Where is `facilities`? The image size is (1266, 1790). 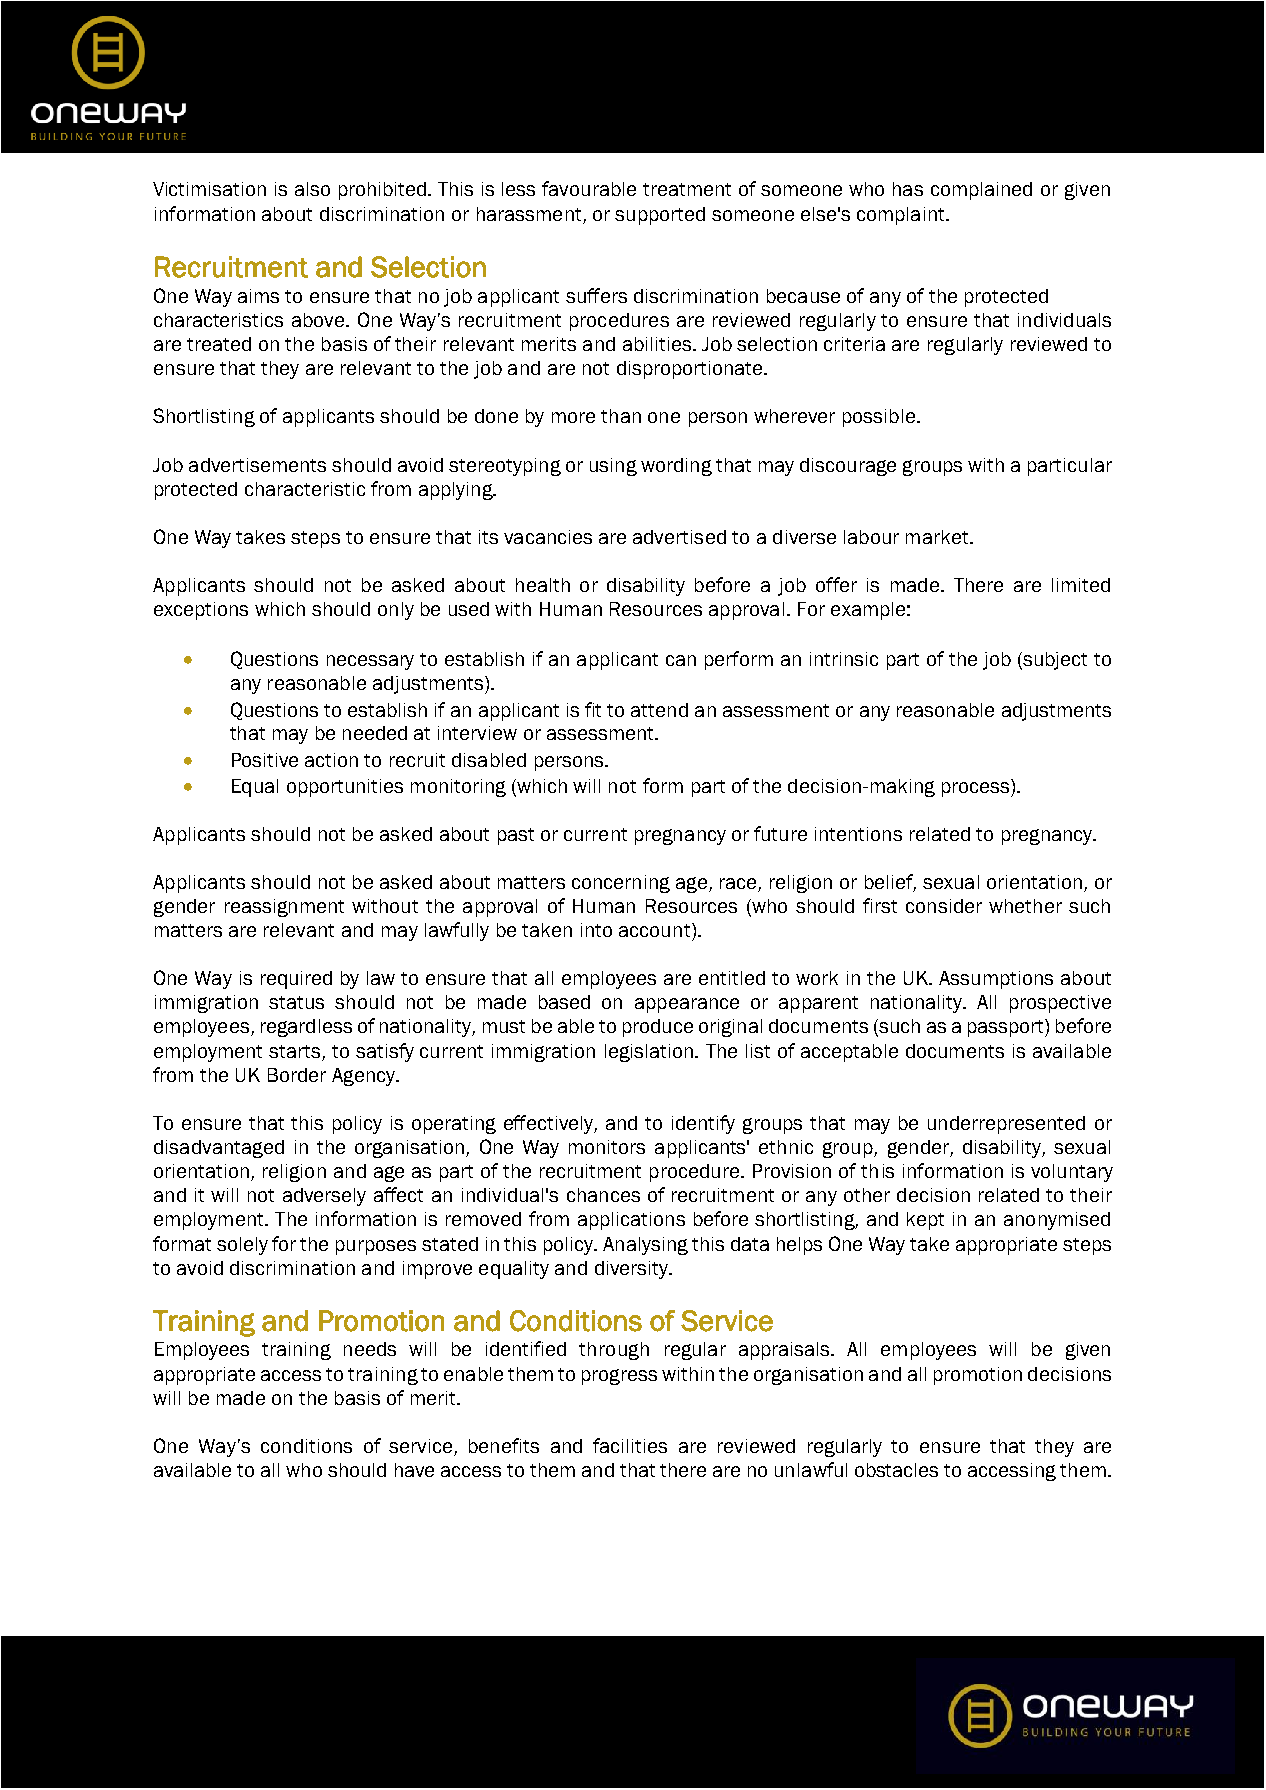
facilities is located at coordinates (630, 1445).
